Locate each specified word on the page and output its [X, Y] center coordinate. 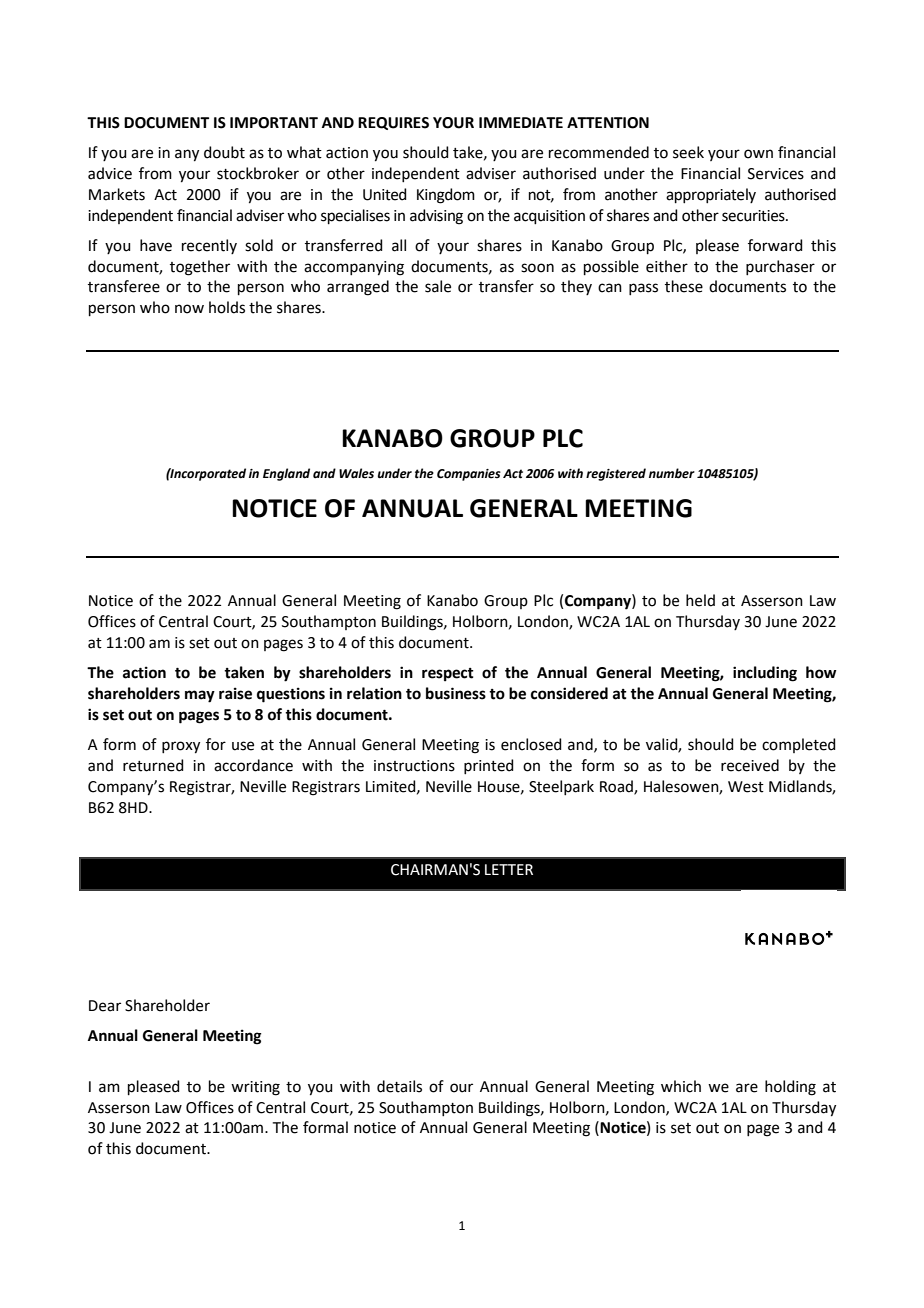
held [700, 600]
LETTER [509, 869]
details [399, 1086]
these [684, 286]
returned [153, 765]
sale [438, 286]
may [200, 696]
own [758, 154]
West [746, 787]
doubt [224, 152]
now [189, 309]
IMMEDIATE [521, 122]
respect [448, 675]
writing [255, 1088]
